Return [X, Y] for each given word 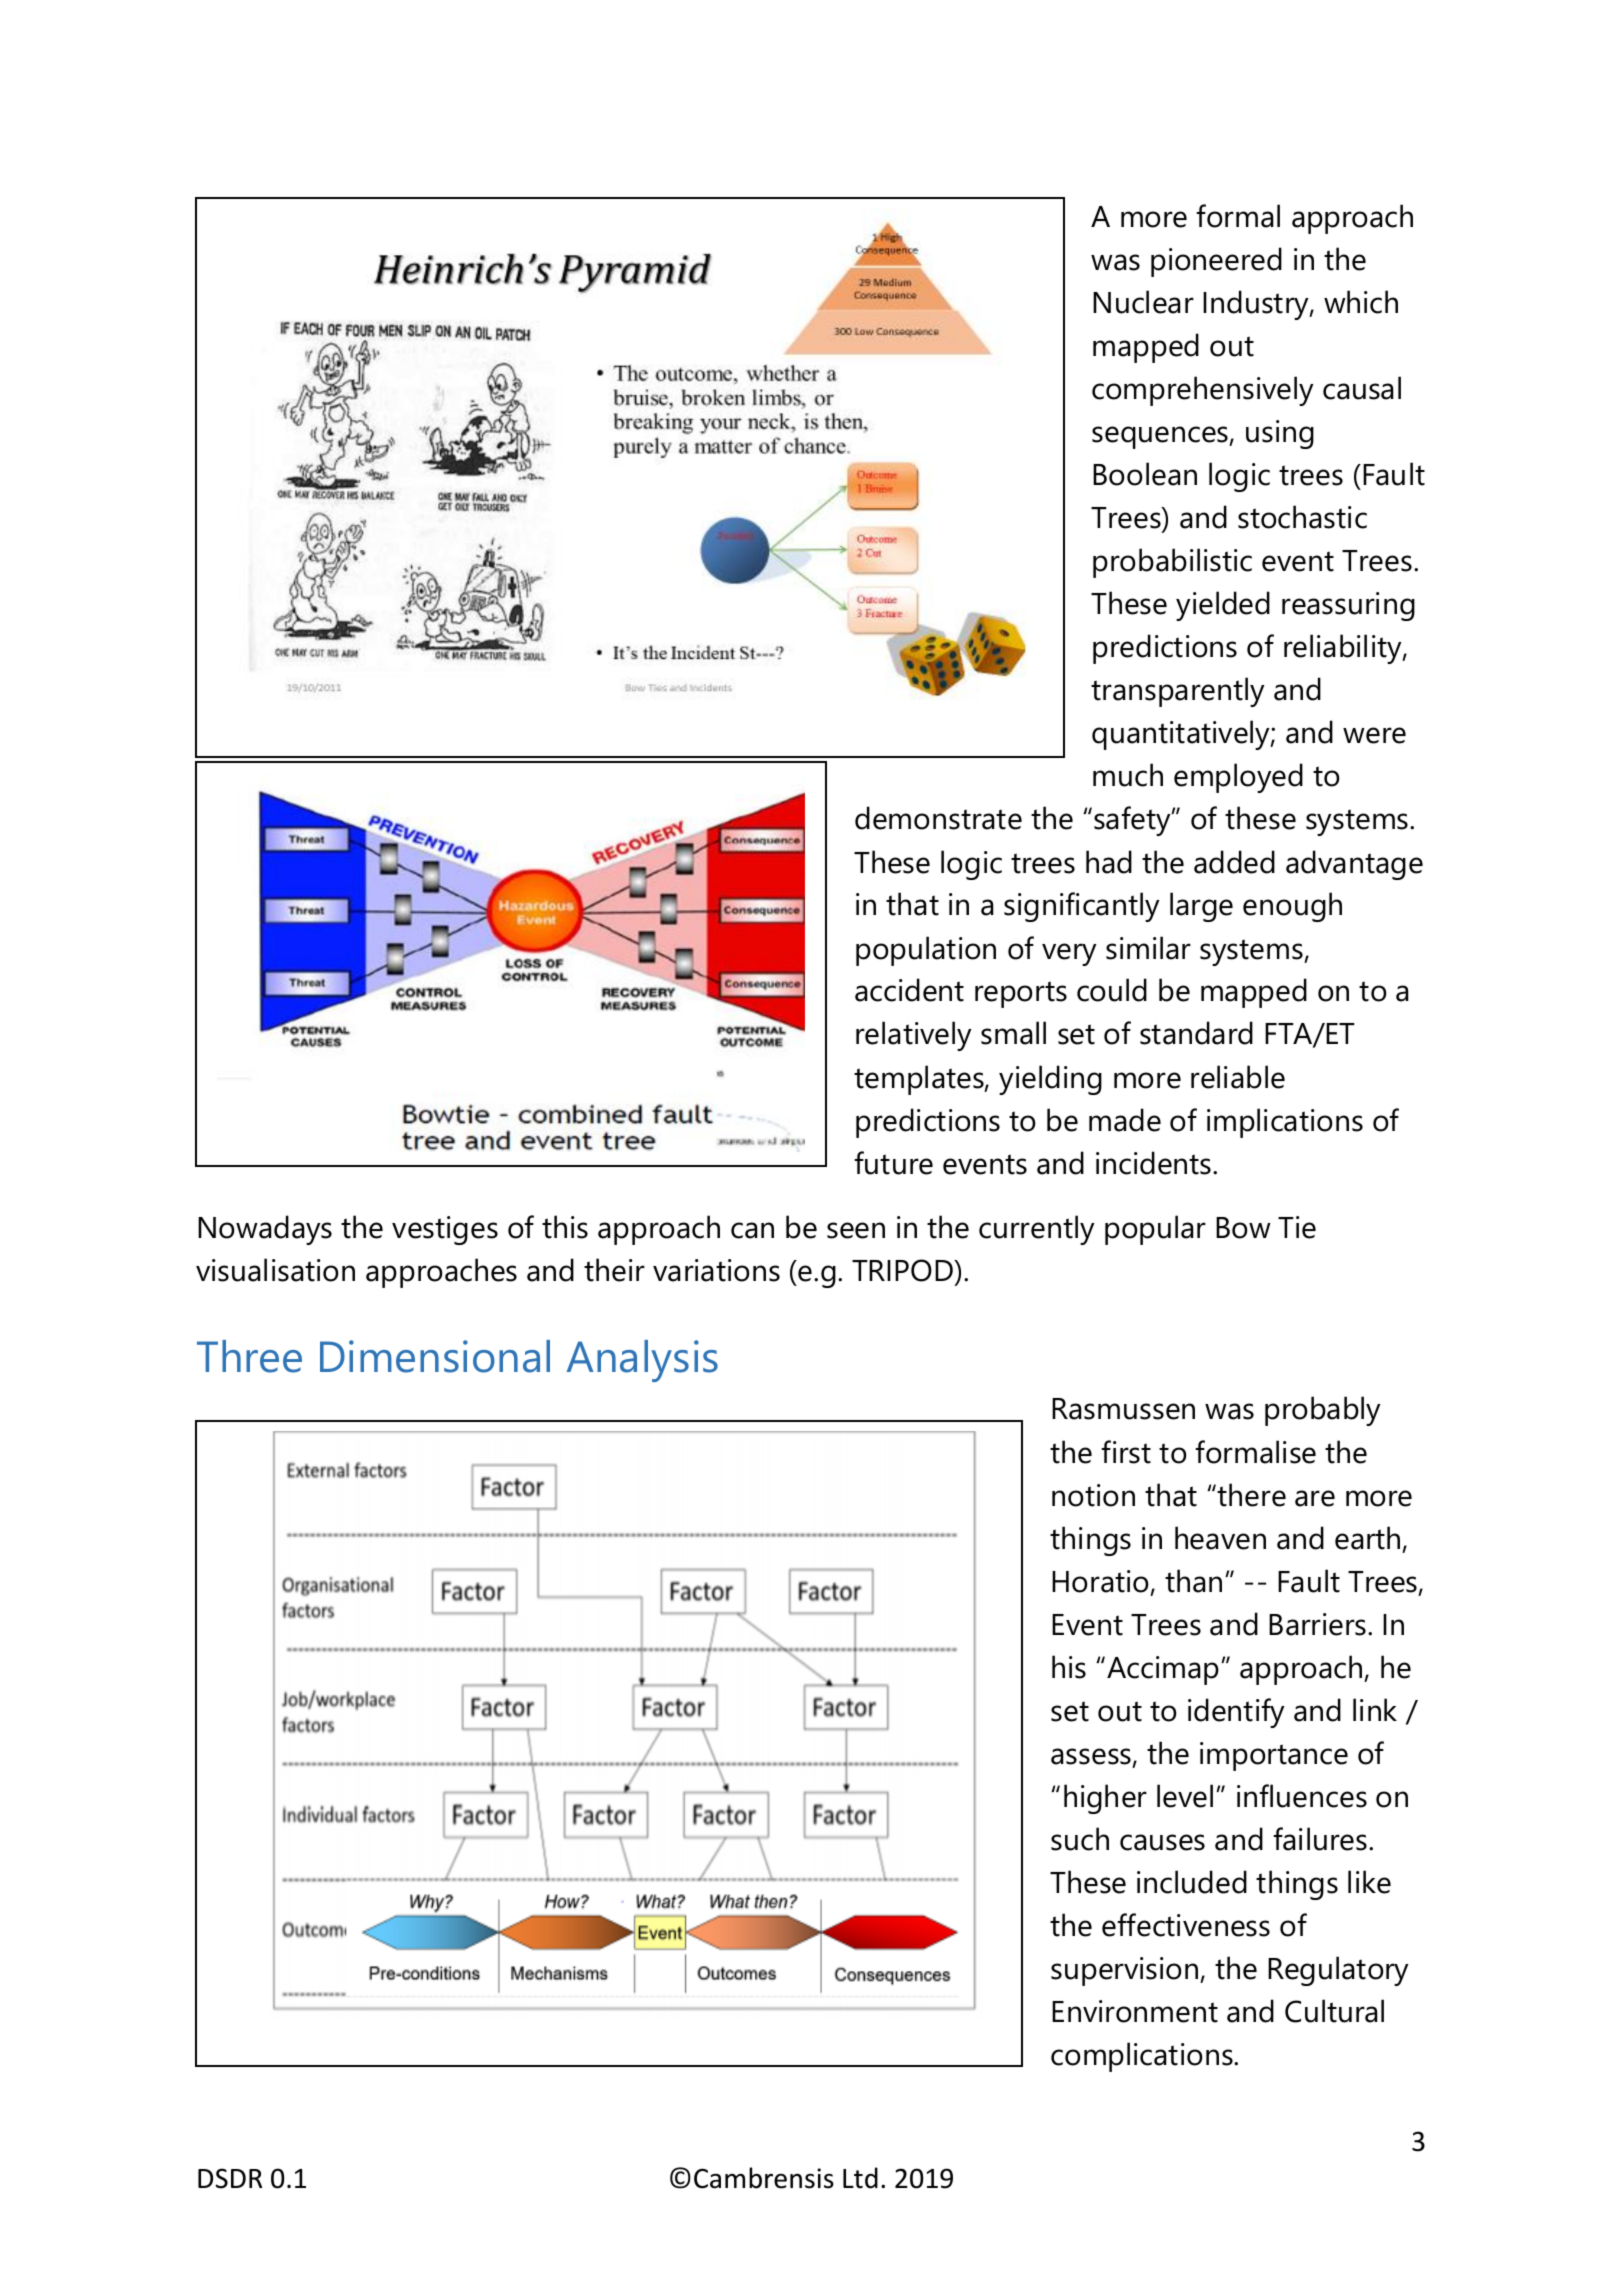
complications [1143, 2057]
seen [856, 1230]
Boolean [1145, 474]
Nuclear [1143, 302]
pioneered [1216, 262]
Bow [1243, 1228]
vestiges [445, 1230]
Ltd [860, 2178]
